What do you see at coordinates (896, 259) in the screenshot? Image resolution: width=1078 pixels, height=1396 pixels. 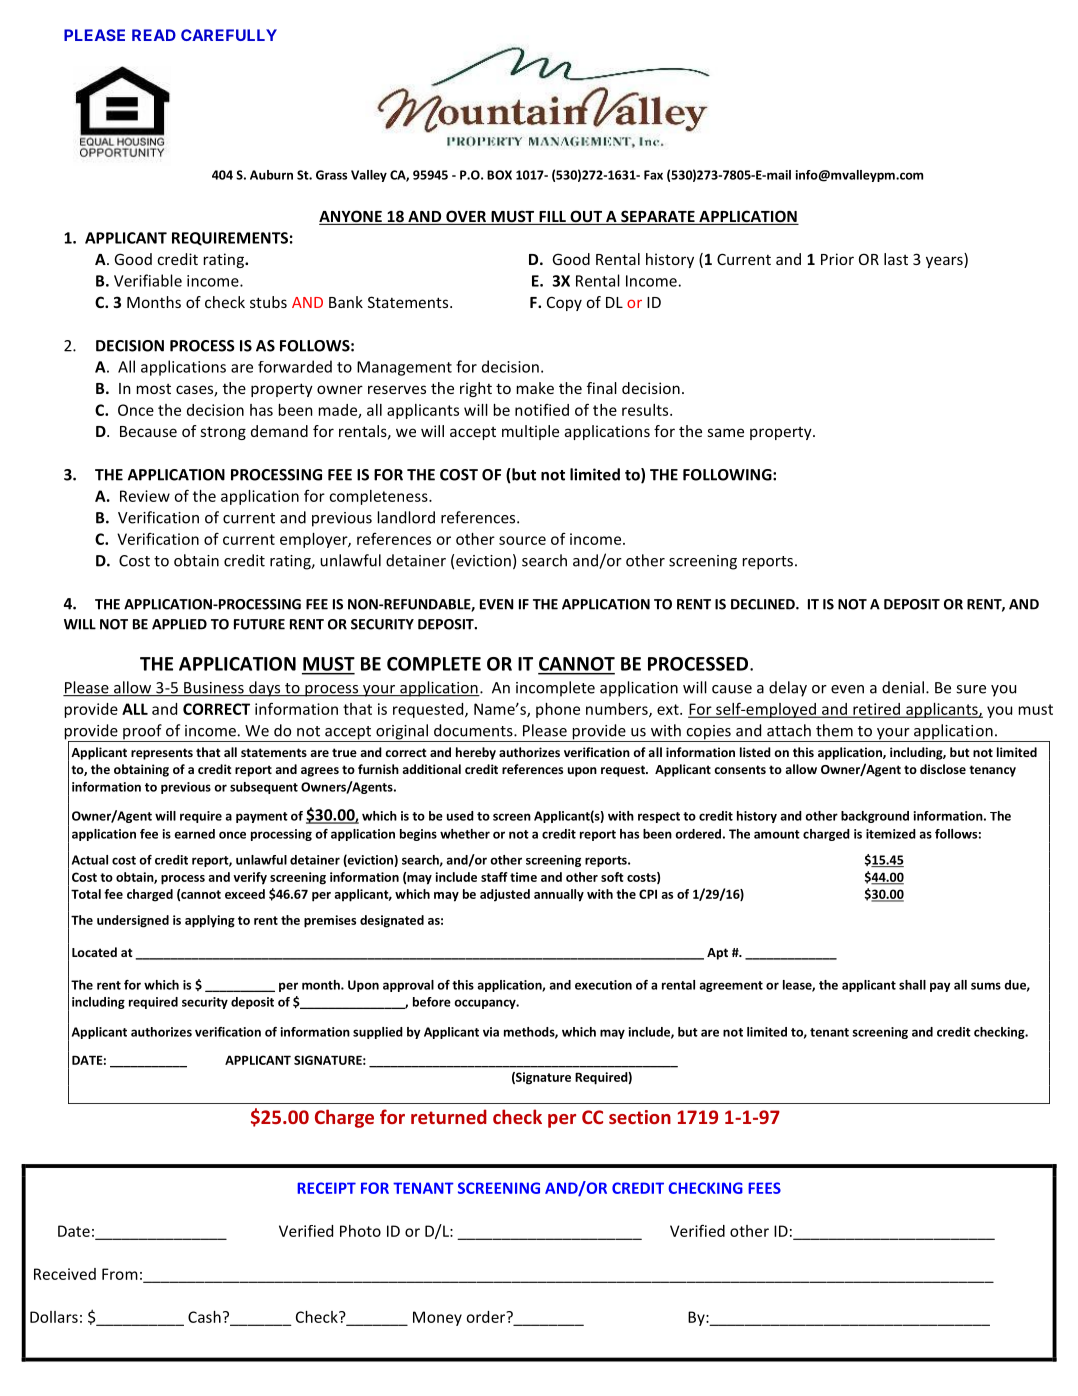 I see `last` at bounding box center [896, 259].
